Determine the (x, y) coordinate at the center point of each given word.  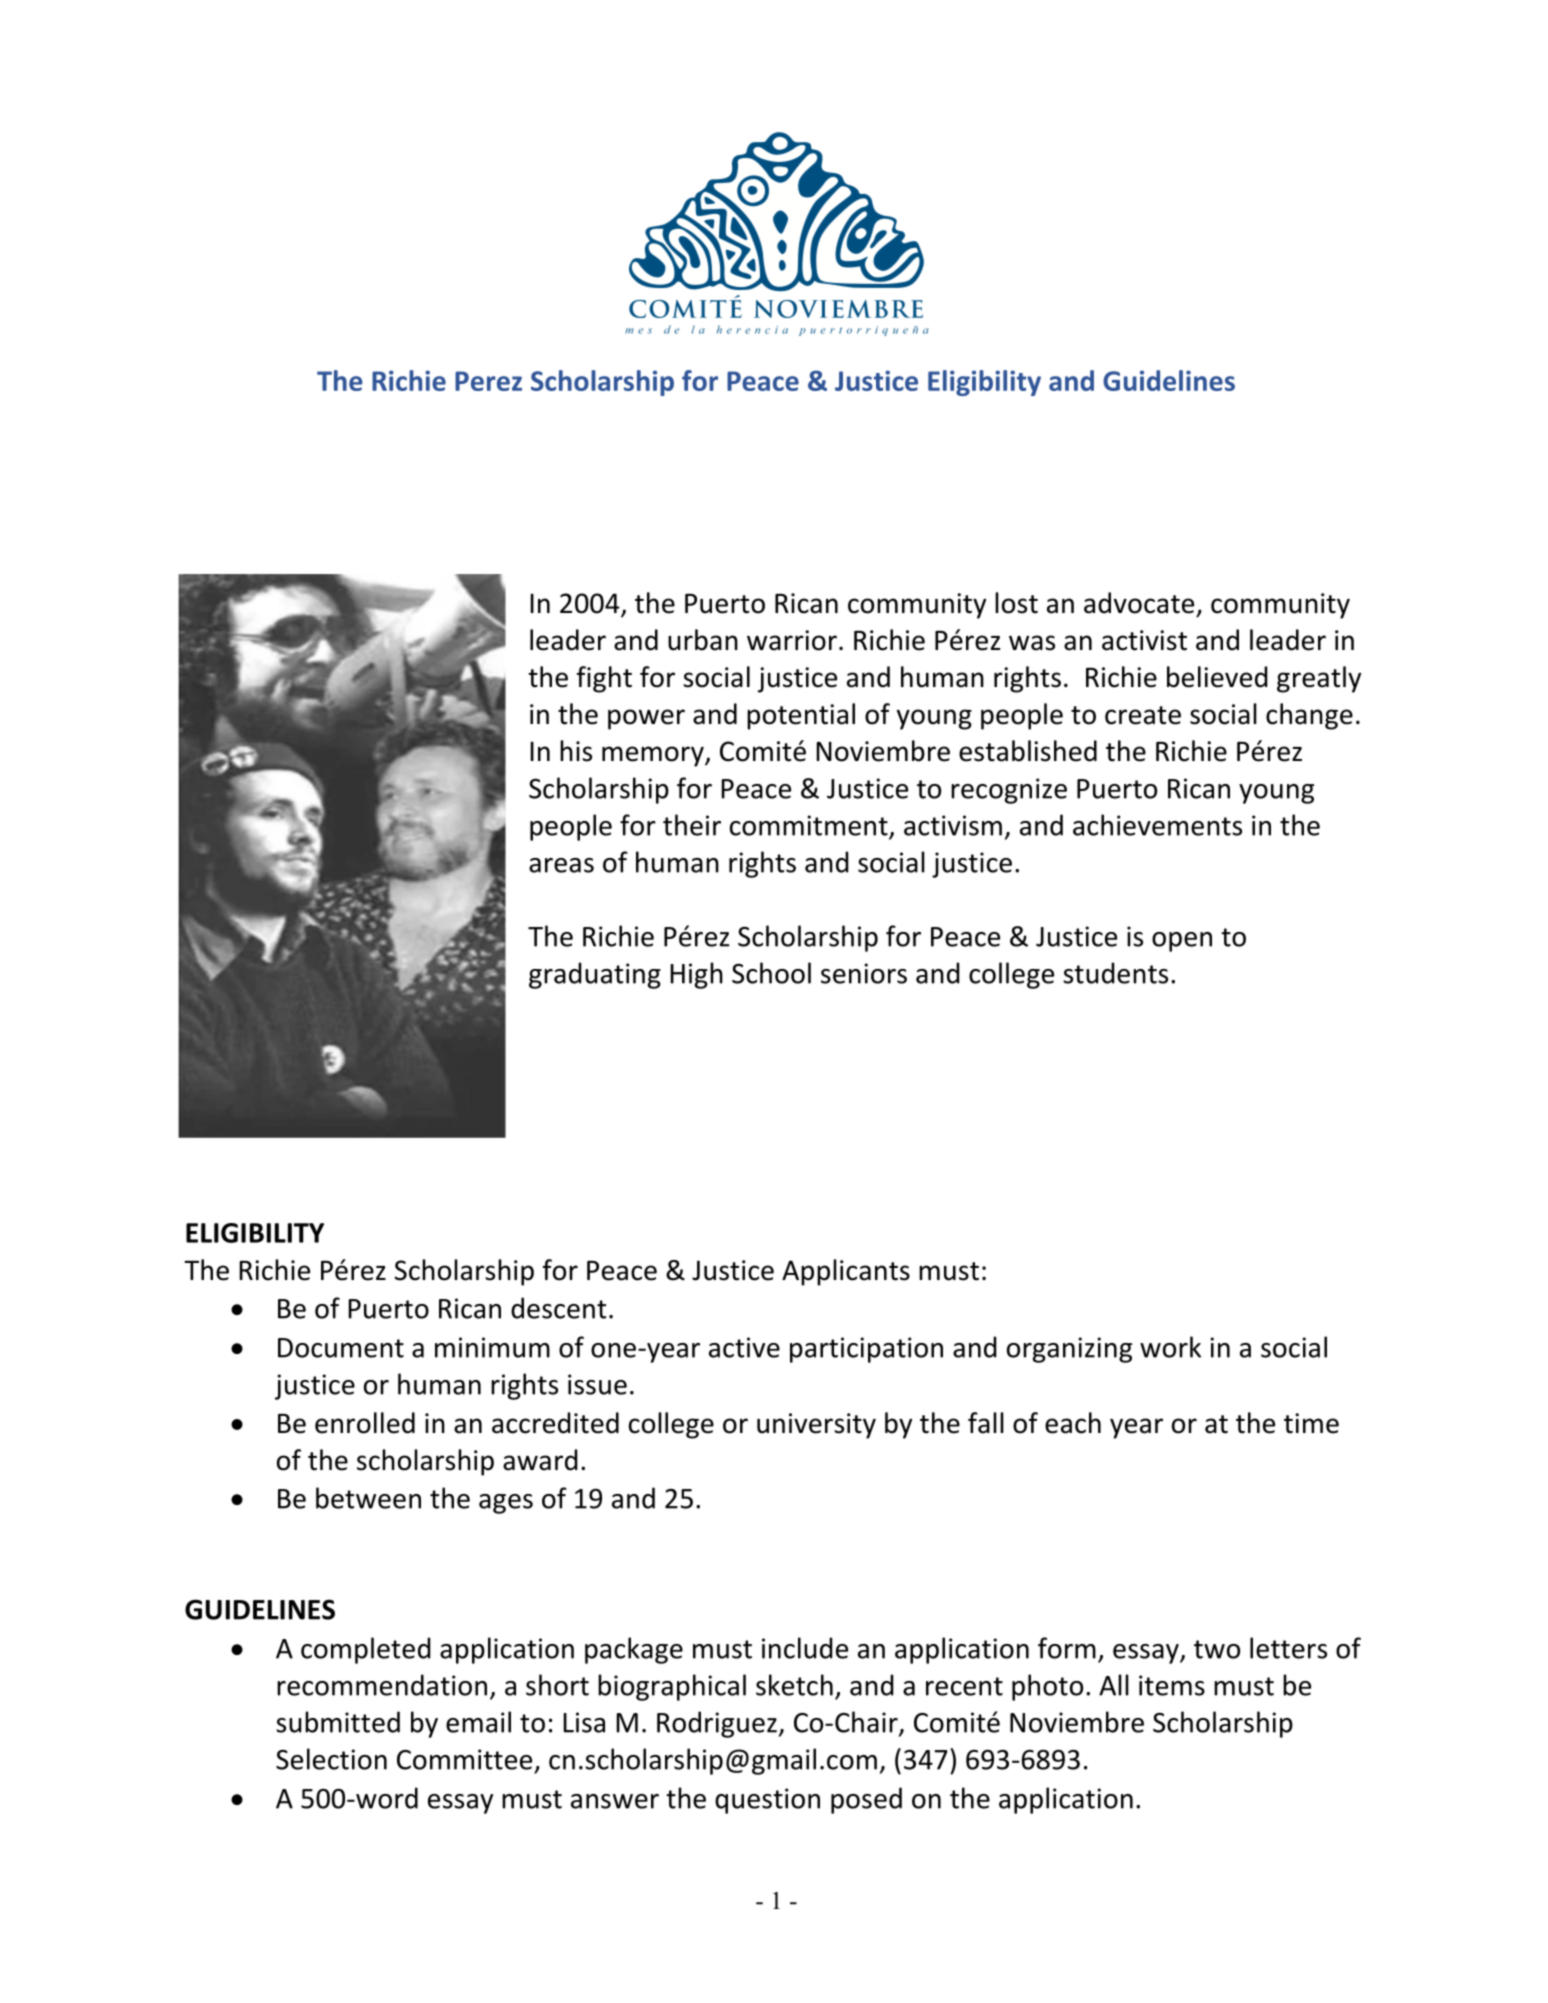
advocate (1139, 603)
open (1182, 942)
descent (558, 1308)
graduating (595, 975)
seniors (864, 973)
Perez (488, 381)
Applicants (846, 1272)
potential (801, 716)
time (1311, 1423)
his (576, 751)
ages (506, 1504)
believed (1217, 677)
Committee (464, 1759)
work (1170, 1347)
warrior (792, 640)
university (816, 1426)
